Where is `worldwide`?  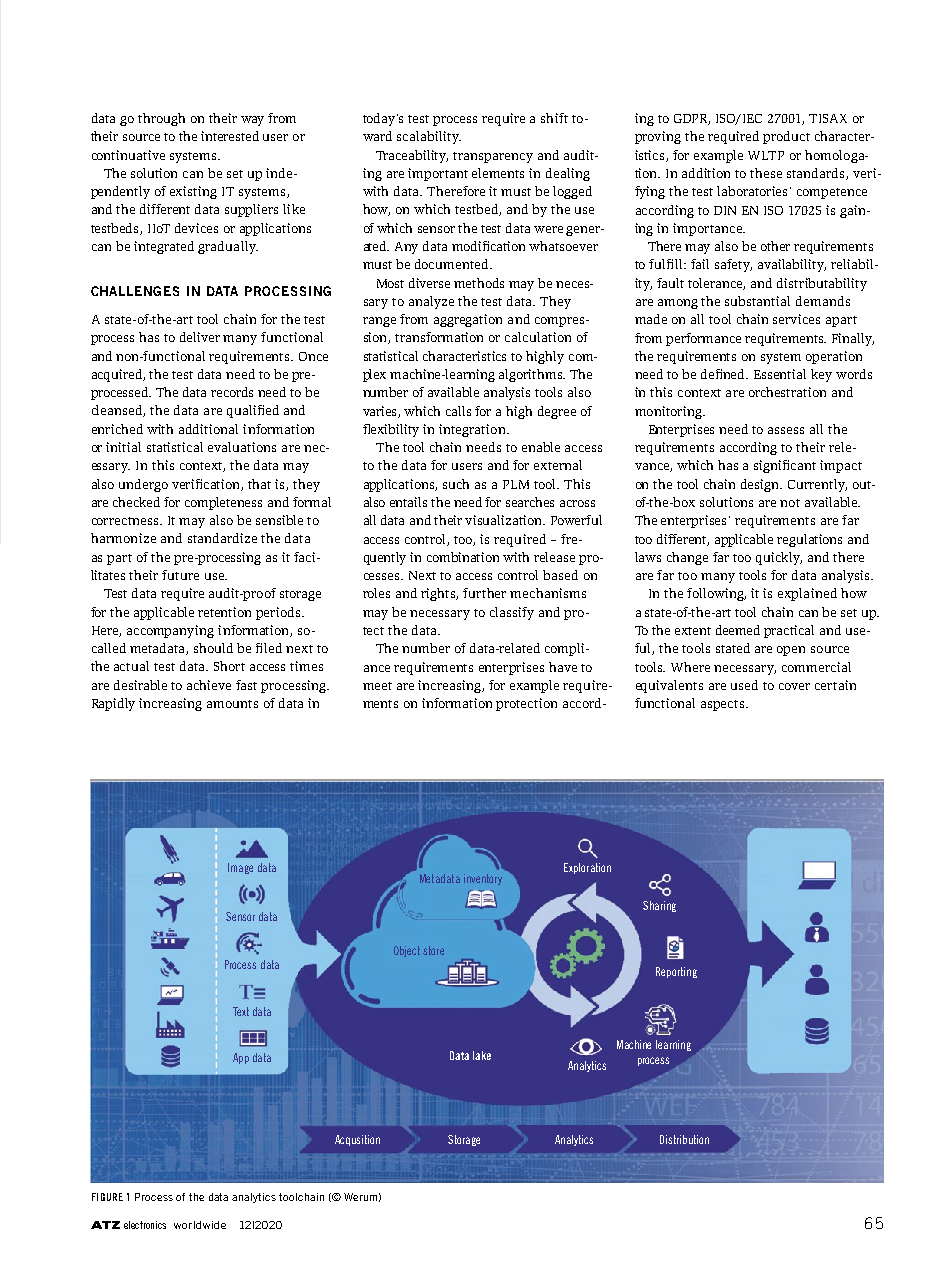 worldwide is located at coordinates (200, 1225).
